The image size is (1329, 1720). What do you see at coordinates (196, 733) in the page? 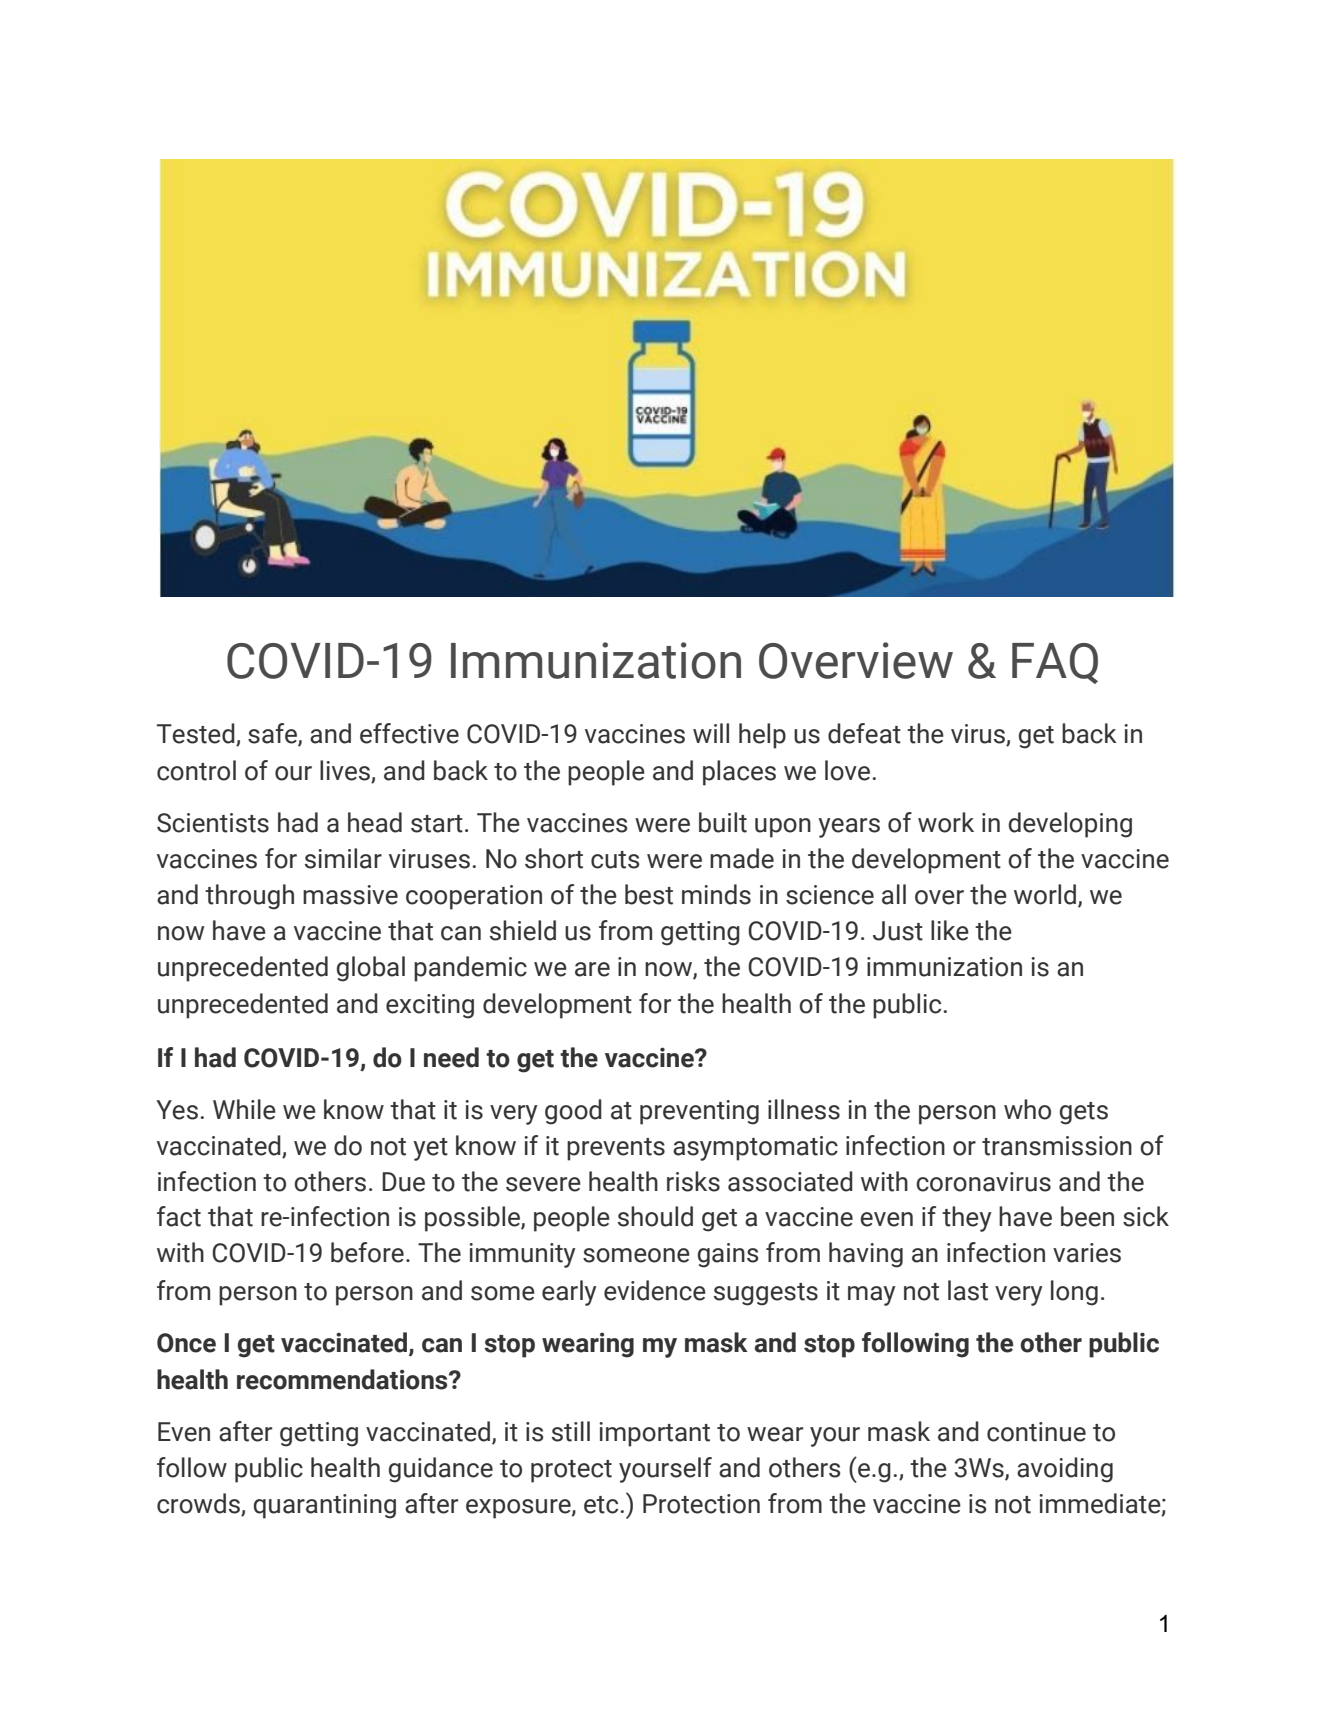
I see `Tested` at bounding box center [196, 733].
